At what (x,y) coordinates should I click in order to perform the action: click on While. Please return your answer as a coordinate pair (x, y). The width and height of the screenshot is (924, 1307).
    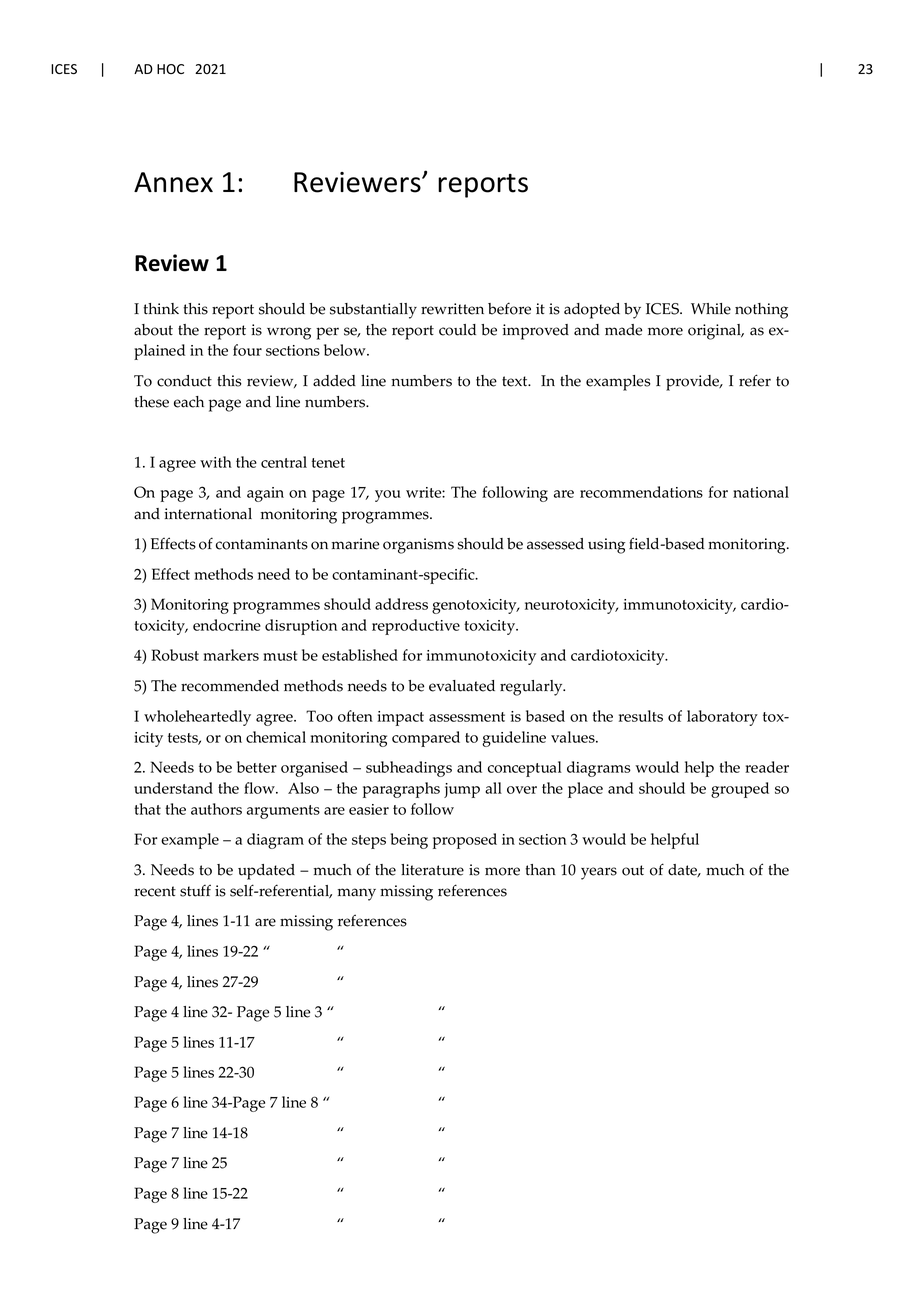
    Looking at the image, I should click on (711, 309).
